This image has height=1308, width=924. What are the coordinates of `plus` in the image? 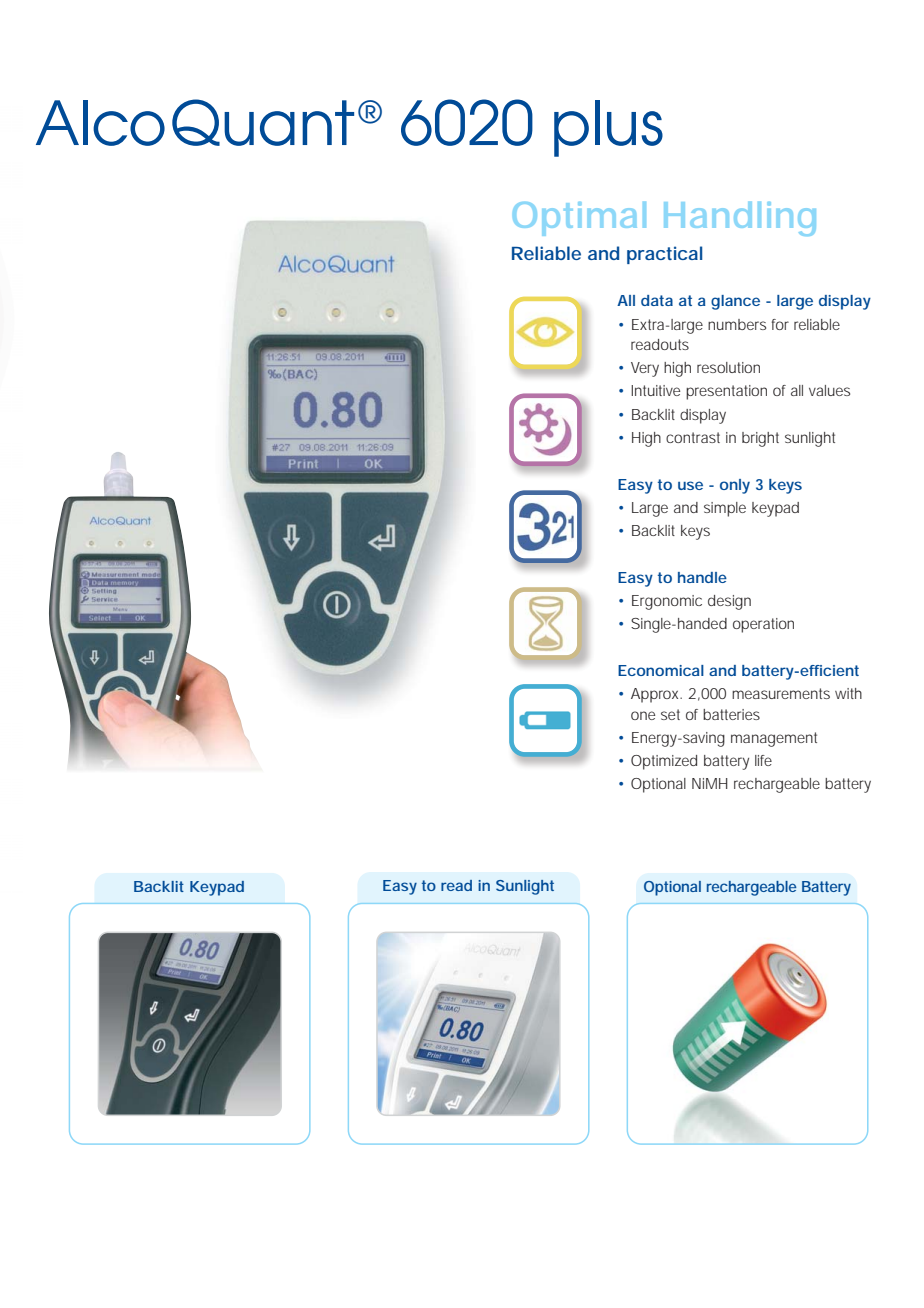 It's located at (608, 128).
